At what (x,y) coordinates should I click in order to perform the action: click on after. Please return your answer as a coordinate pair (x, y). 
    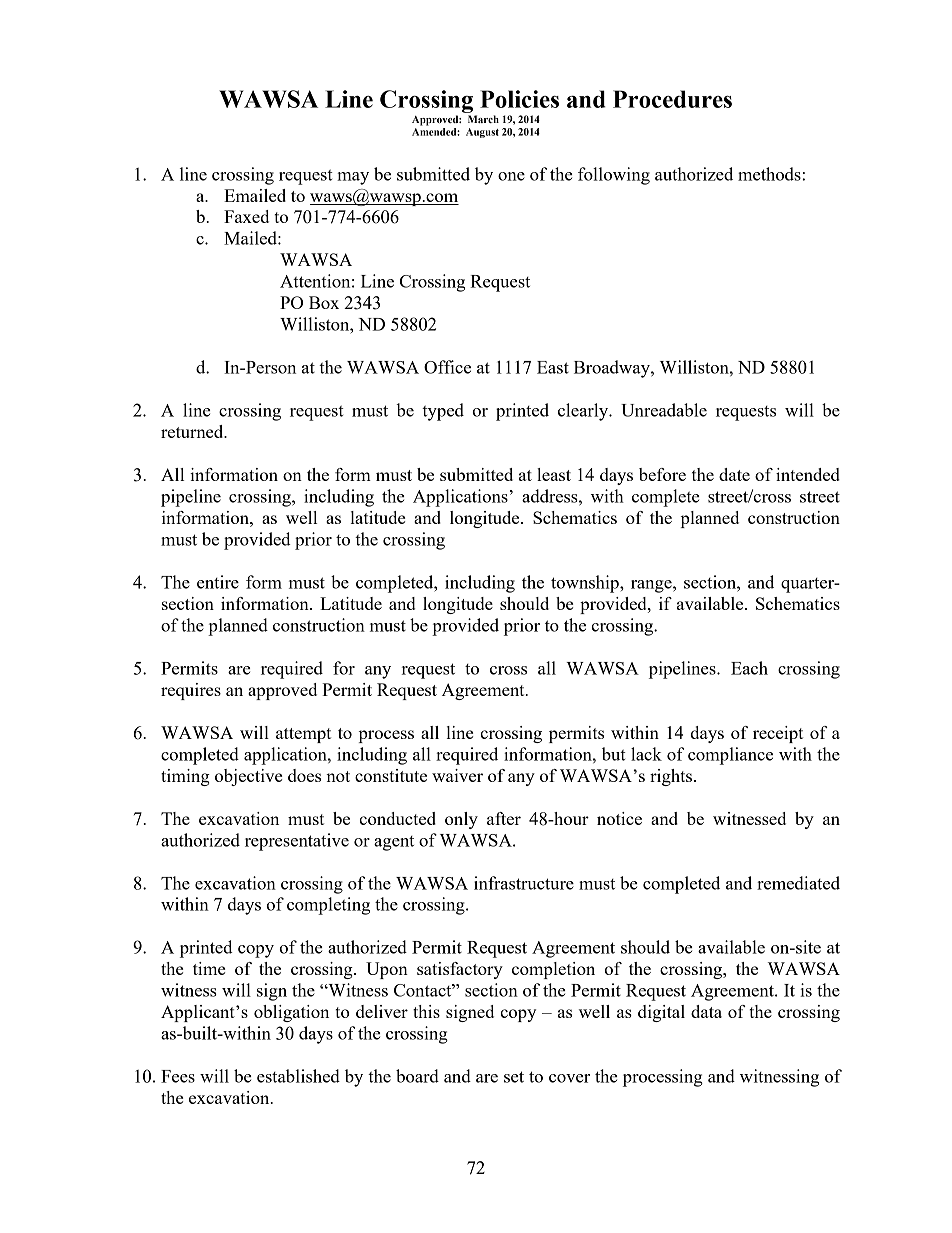
    Looking at the image, I should click on (504, 818).
